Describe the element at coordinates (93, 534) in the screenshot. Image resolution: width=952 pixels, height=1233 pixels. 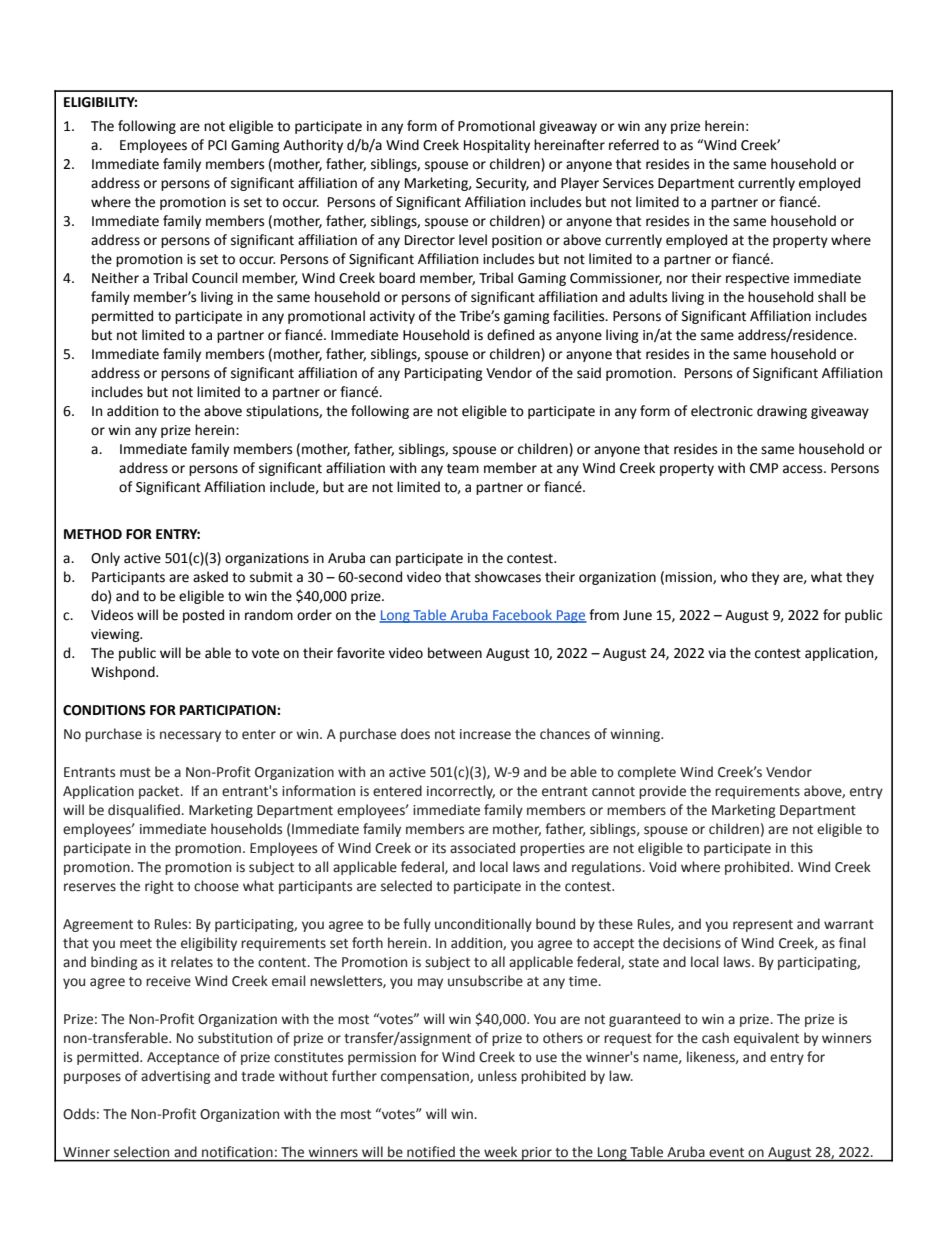
I see `METHOD` at that location.
